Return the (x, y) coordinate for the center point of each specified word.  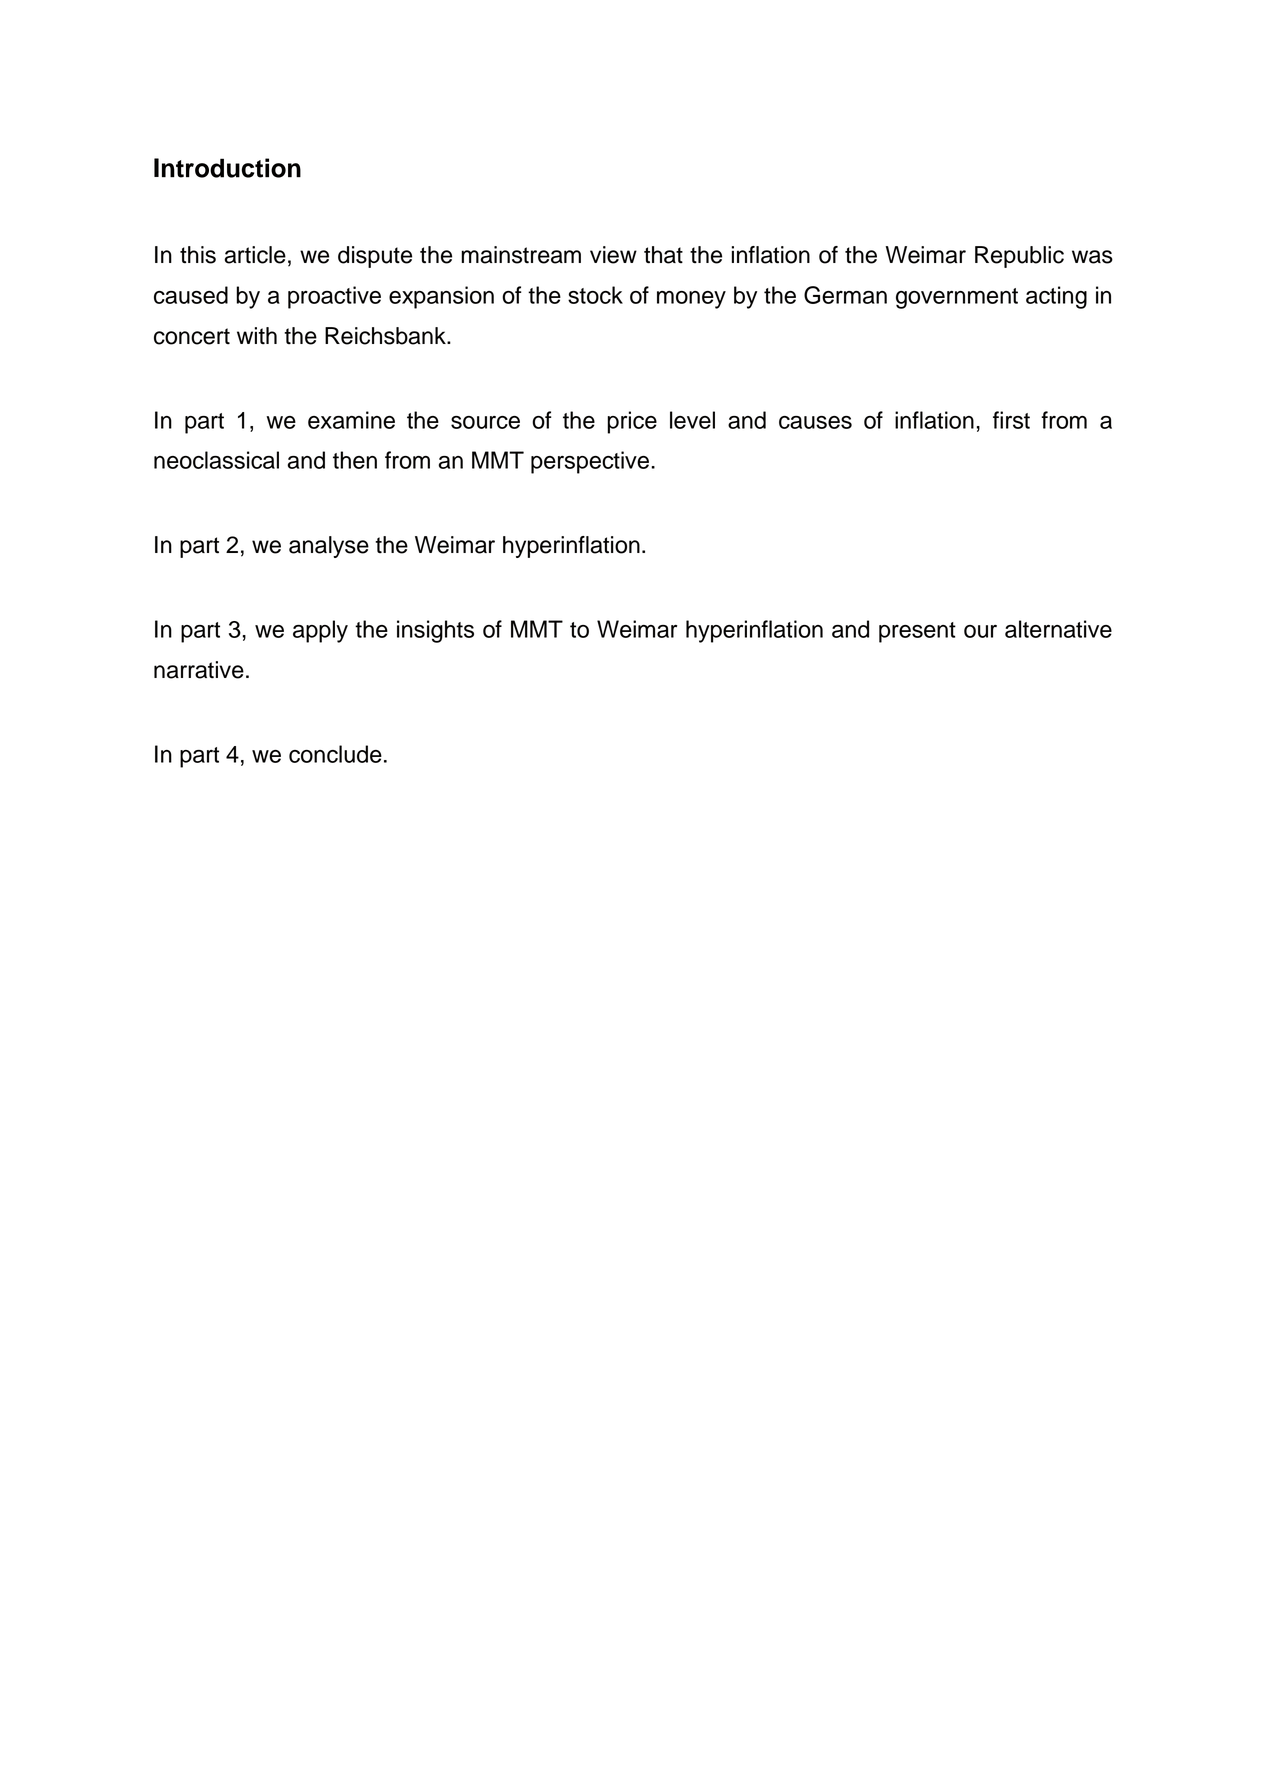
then (355, 460)
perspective (590, 462)
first (1011, 420)
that (663, 255)
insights (435, 631)
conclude (335, 754)
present (917, 632)
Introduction (227, 168)
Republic (1019, 257)
